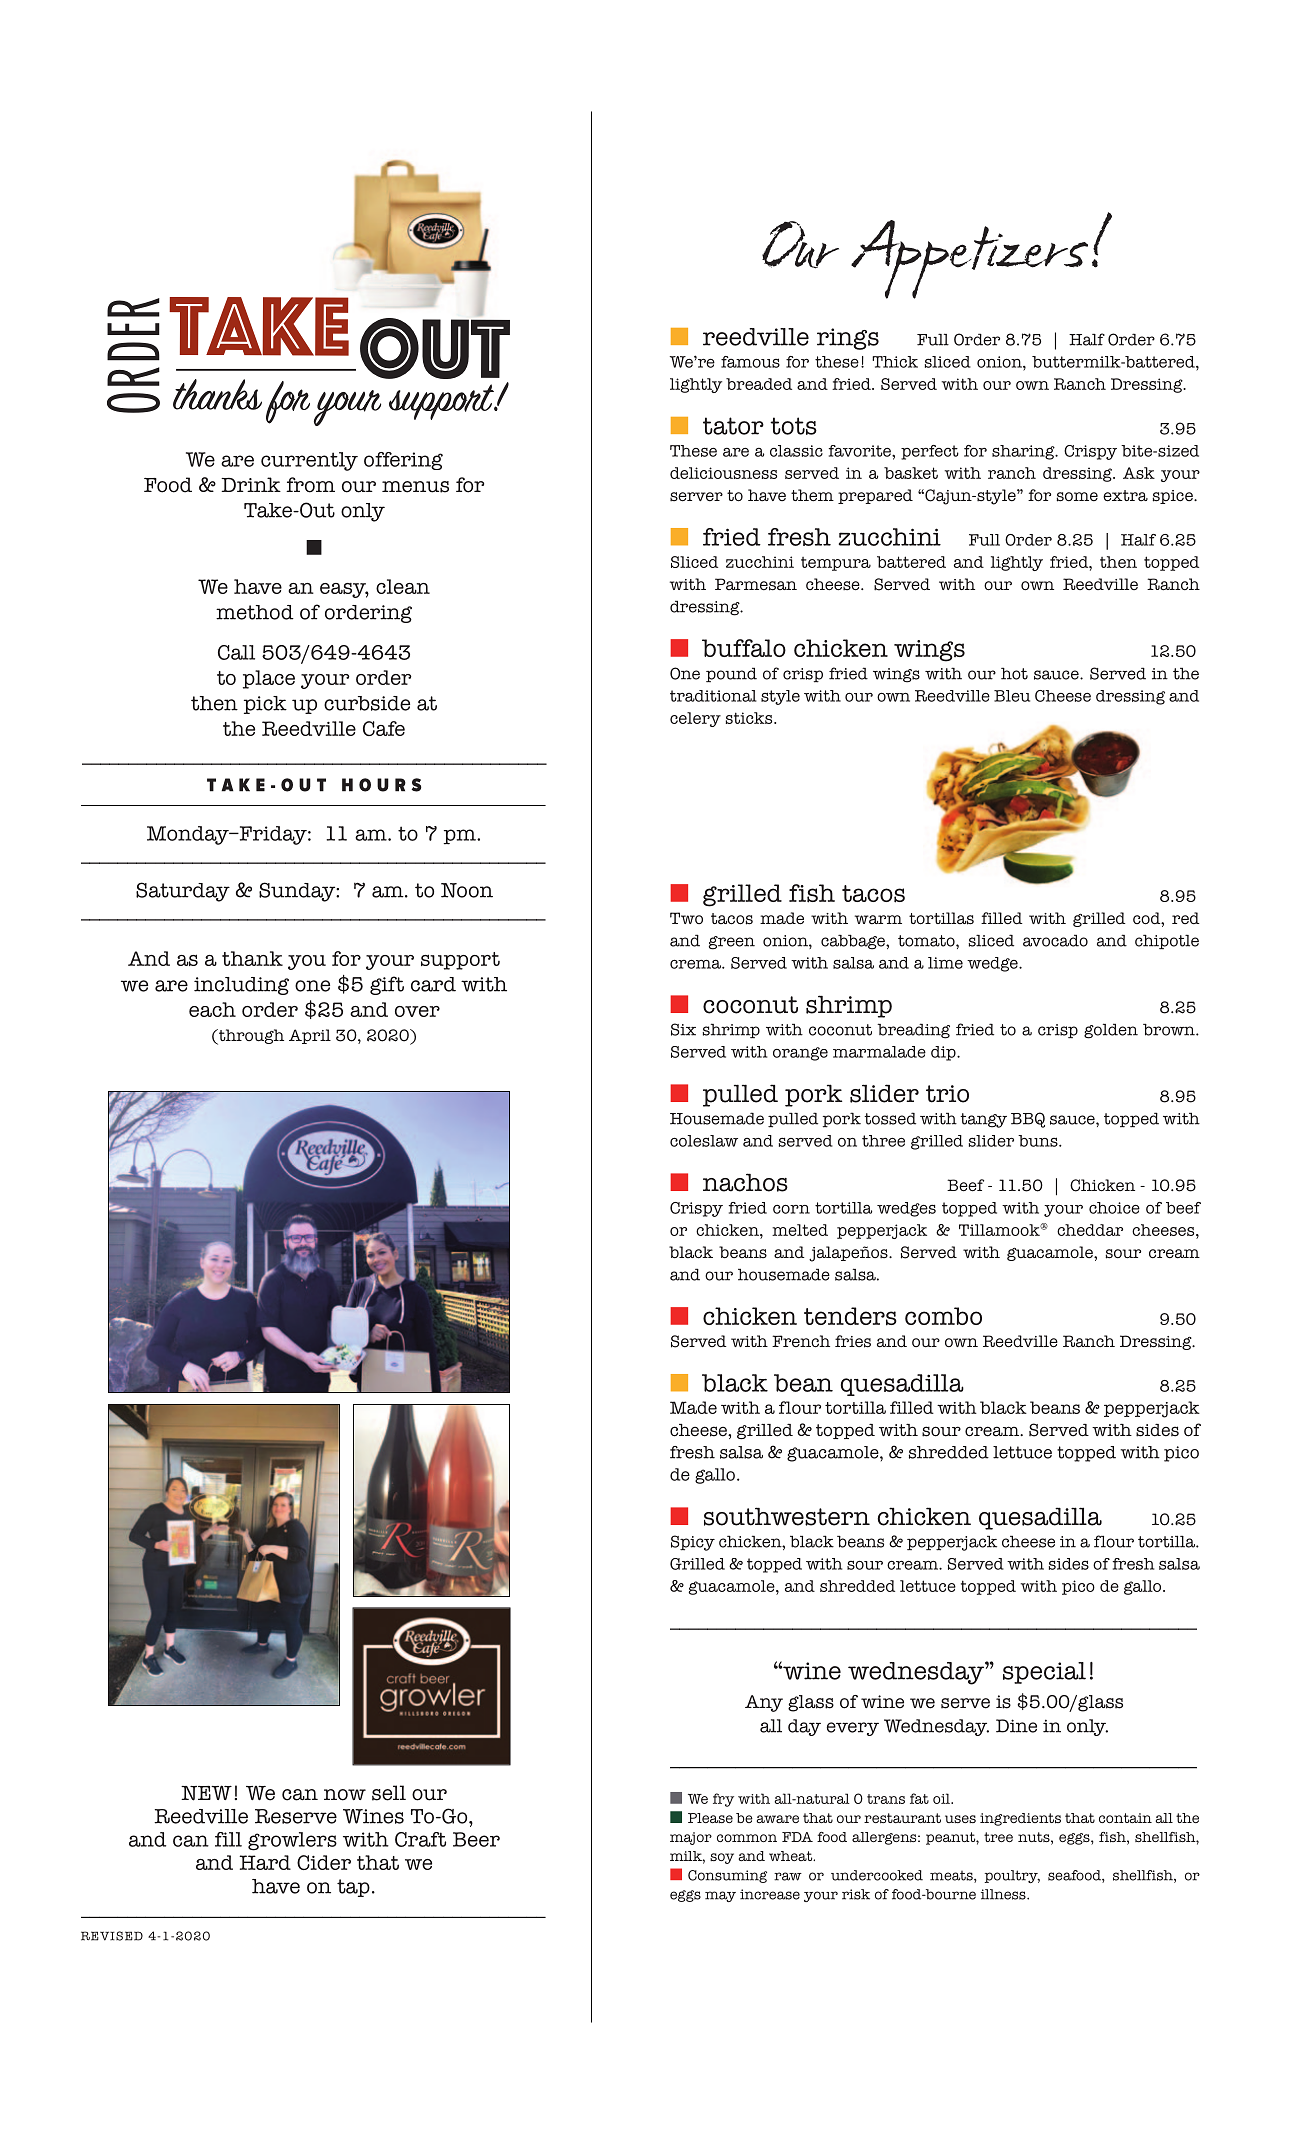  Describe the element at coordinates (1028, 1120) in the screenshot. I see `BBQ` at that location.
